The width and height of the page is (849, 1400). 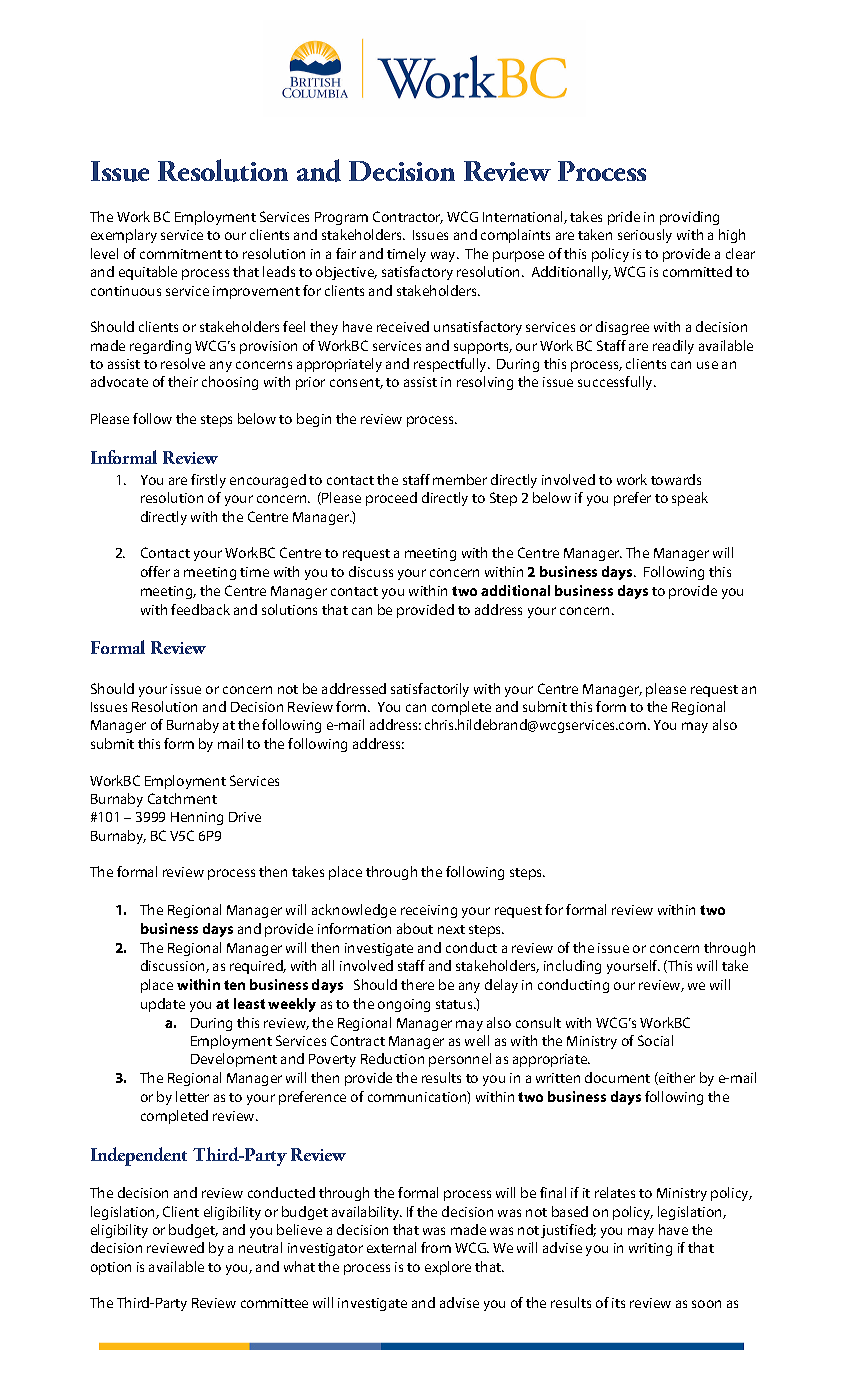 What do you see at coordinates (208, 481) in the page?
I see `firstly` at bounding box center [208, 481].
